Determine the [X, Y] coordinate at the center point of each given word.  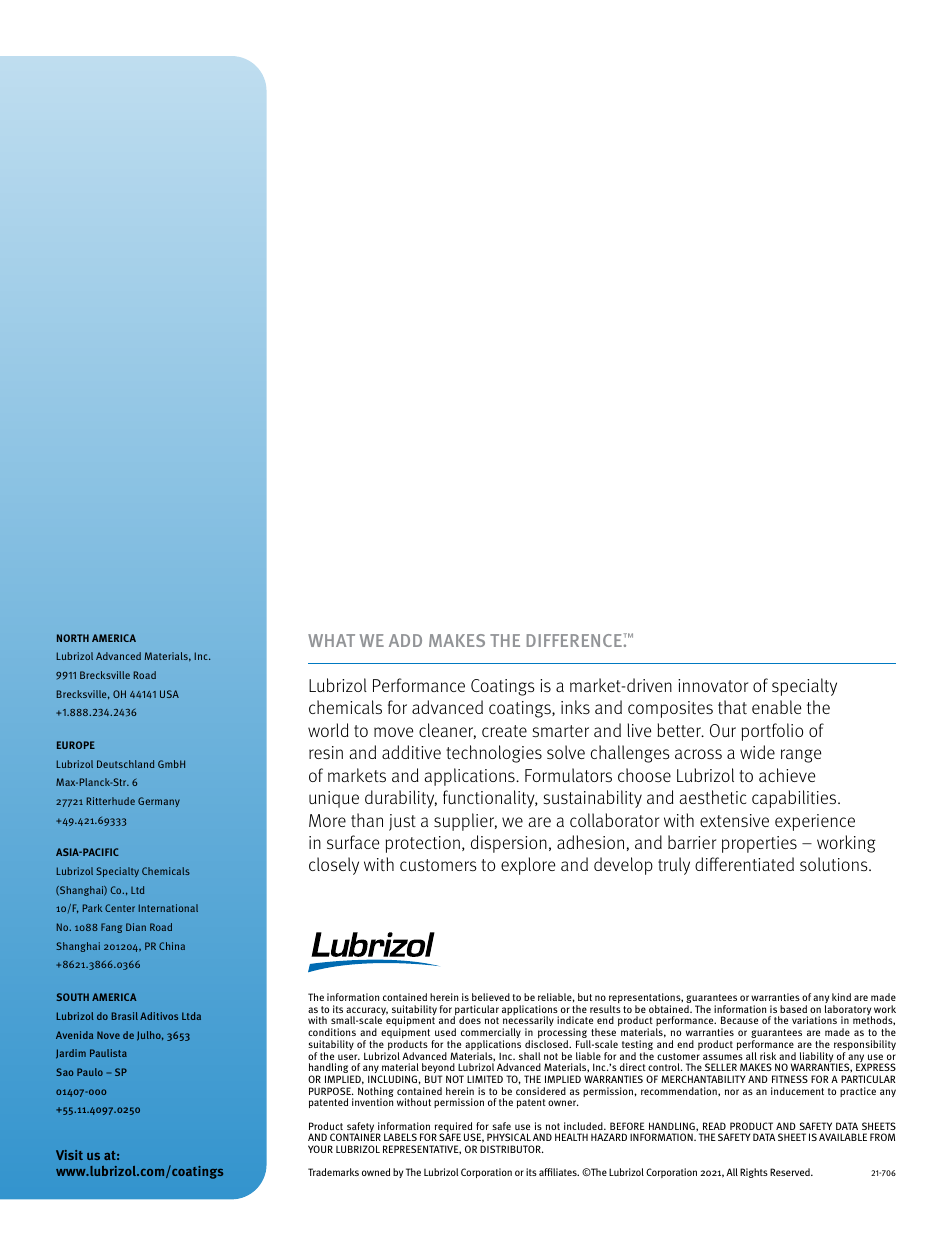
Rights [754, 1173]
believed [491, 997]
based [793, 1009]
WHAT [331, 640]
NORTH [73, 638]
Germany [159, 802]
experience [815, 822]
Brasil [125, 1016]
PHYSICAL [509, 1137]
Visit [69, 1155]
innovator [713, 685]
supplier [465, 822]
